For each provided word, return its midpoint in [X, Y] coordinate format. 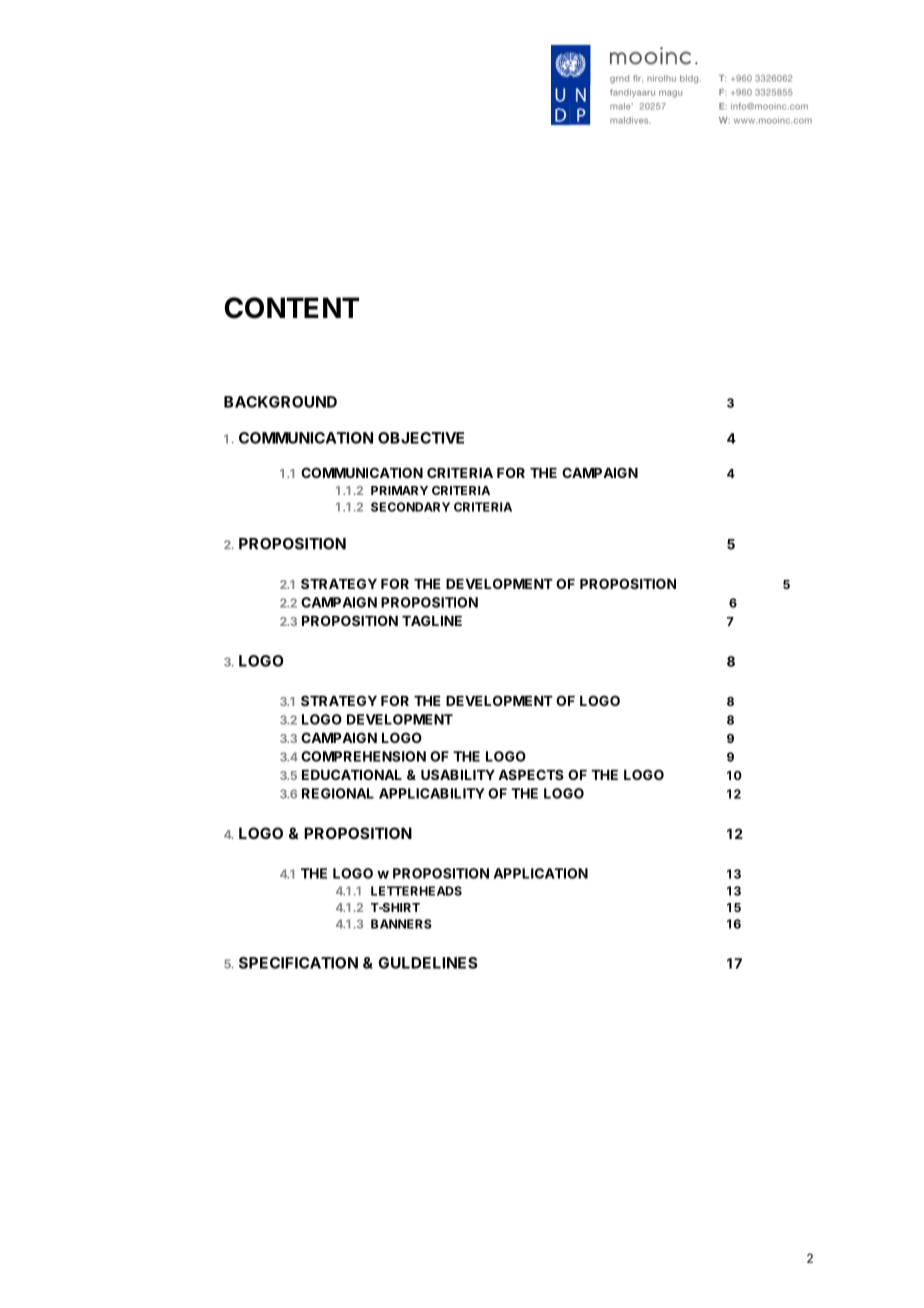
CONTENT [291, 308]
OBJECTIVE [421, 438]
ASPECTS [531, 774]
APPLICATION [541, 873]
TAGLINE [432, 620]
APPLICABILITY [432, 793]
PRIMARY [399, 490]
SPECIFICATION [298, 963]
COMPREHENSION [363, 756]
